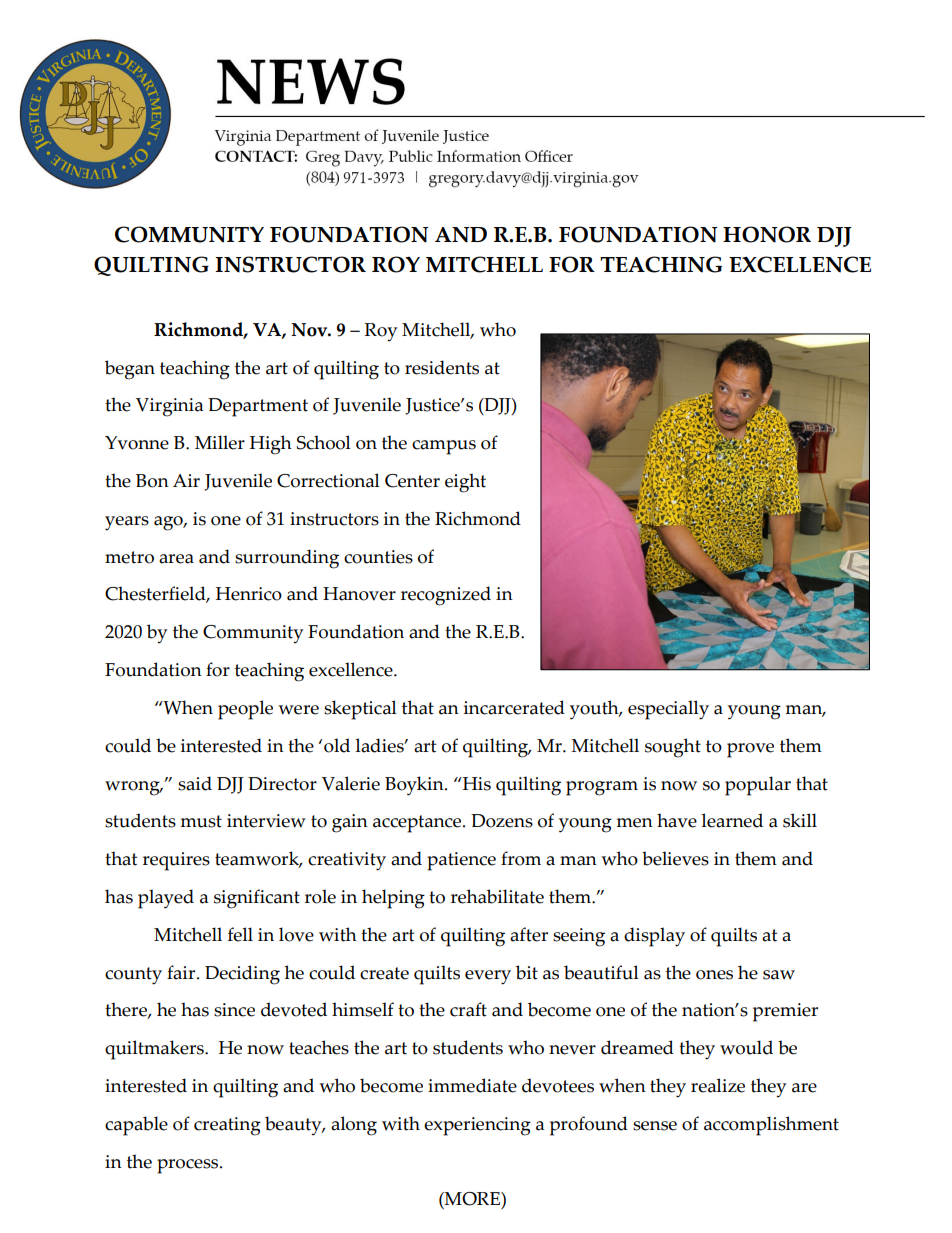 The height and width of the document is (1233, 952). Describe the element at coordinates (767, 234) in the document. I see `HONOR` at that location.
